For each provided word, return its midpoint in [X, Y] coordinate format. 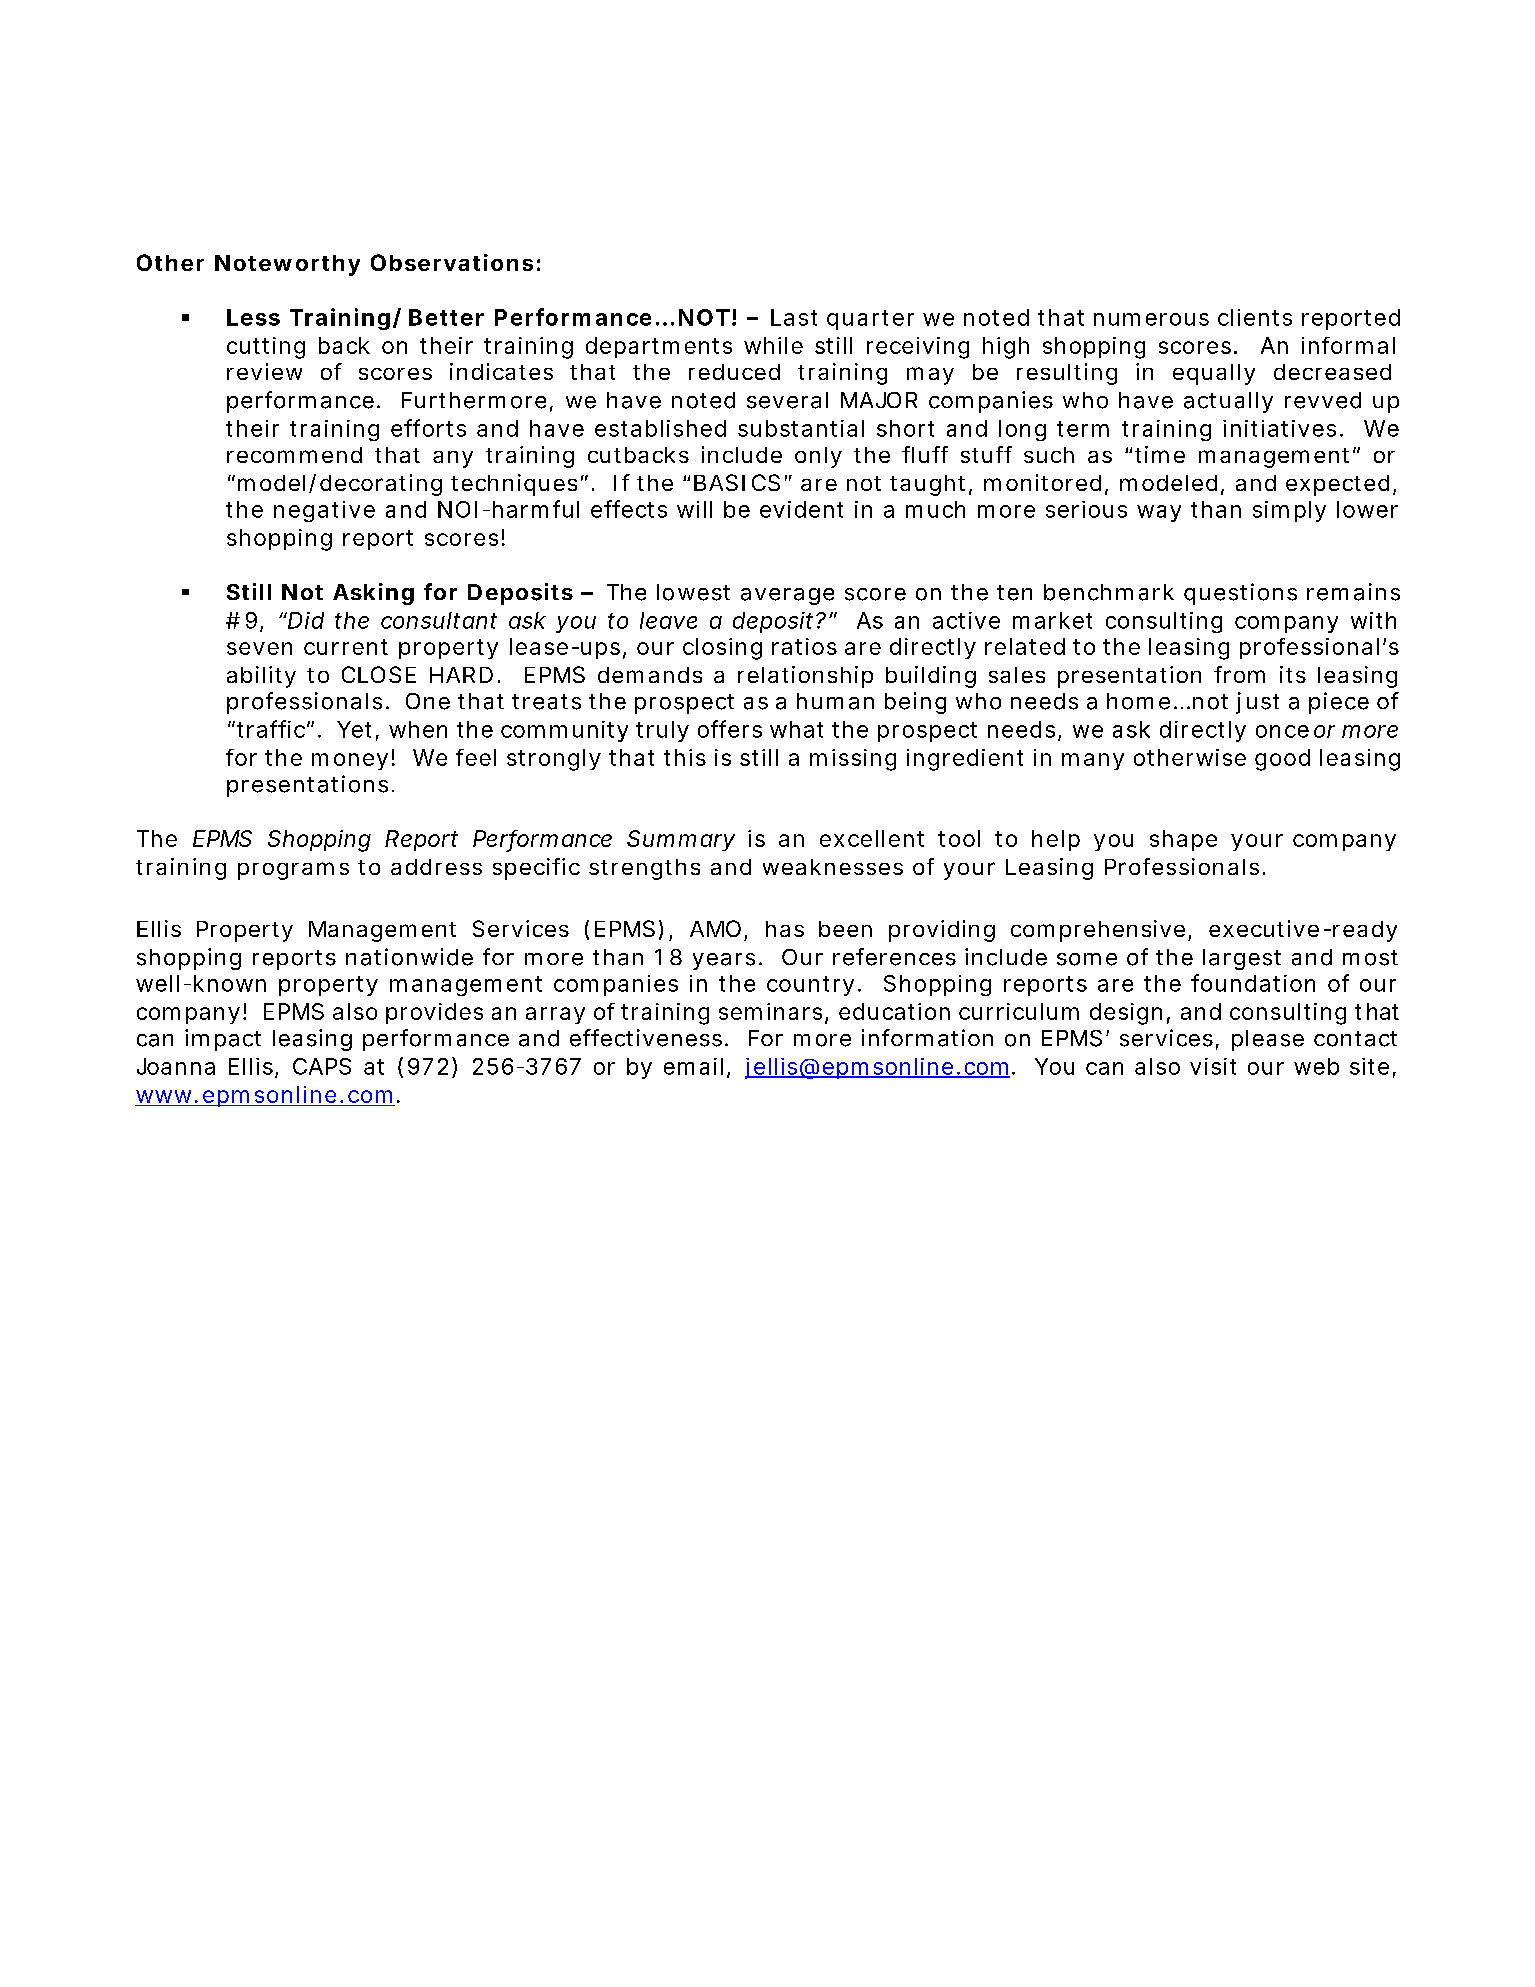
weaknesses [833, 867]
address [436, 867]
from [1239, 674]
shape [1183, 840]
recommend [294, 455]
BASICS [737, 482]
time [1160, 454]
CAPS [322, 1066]
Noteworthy [287, 265]
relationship [805, 677]
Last [794, 317]
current [346, 647]
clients [1255, 317]
